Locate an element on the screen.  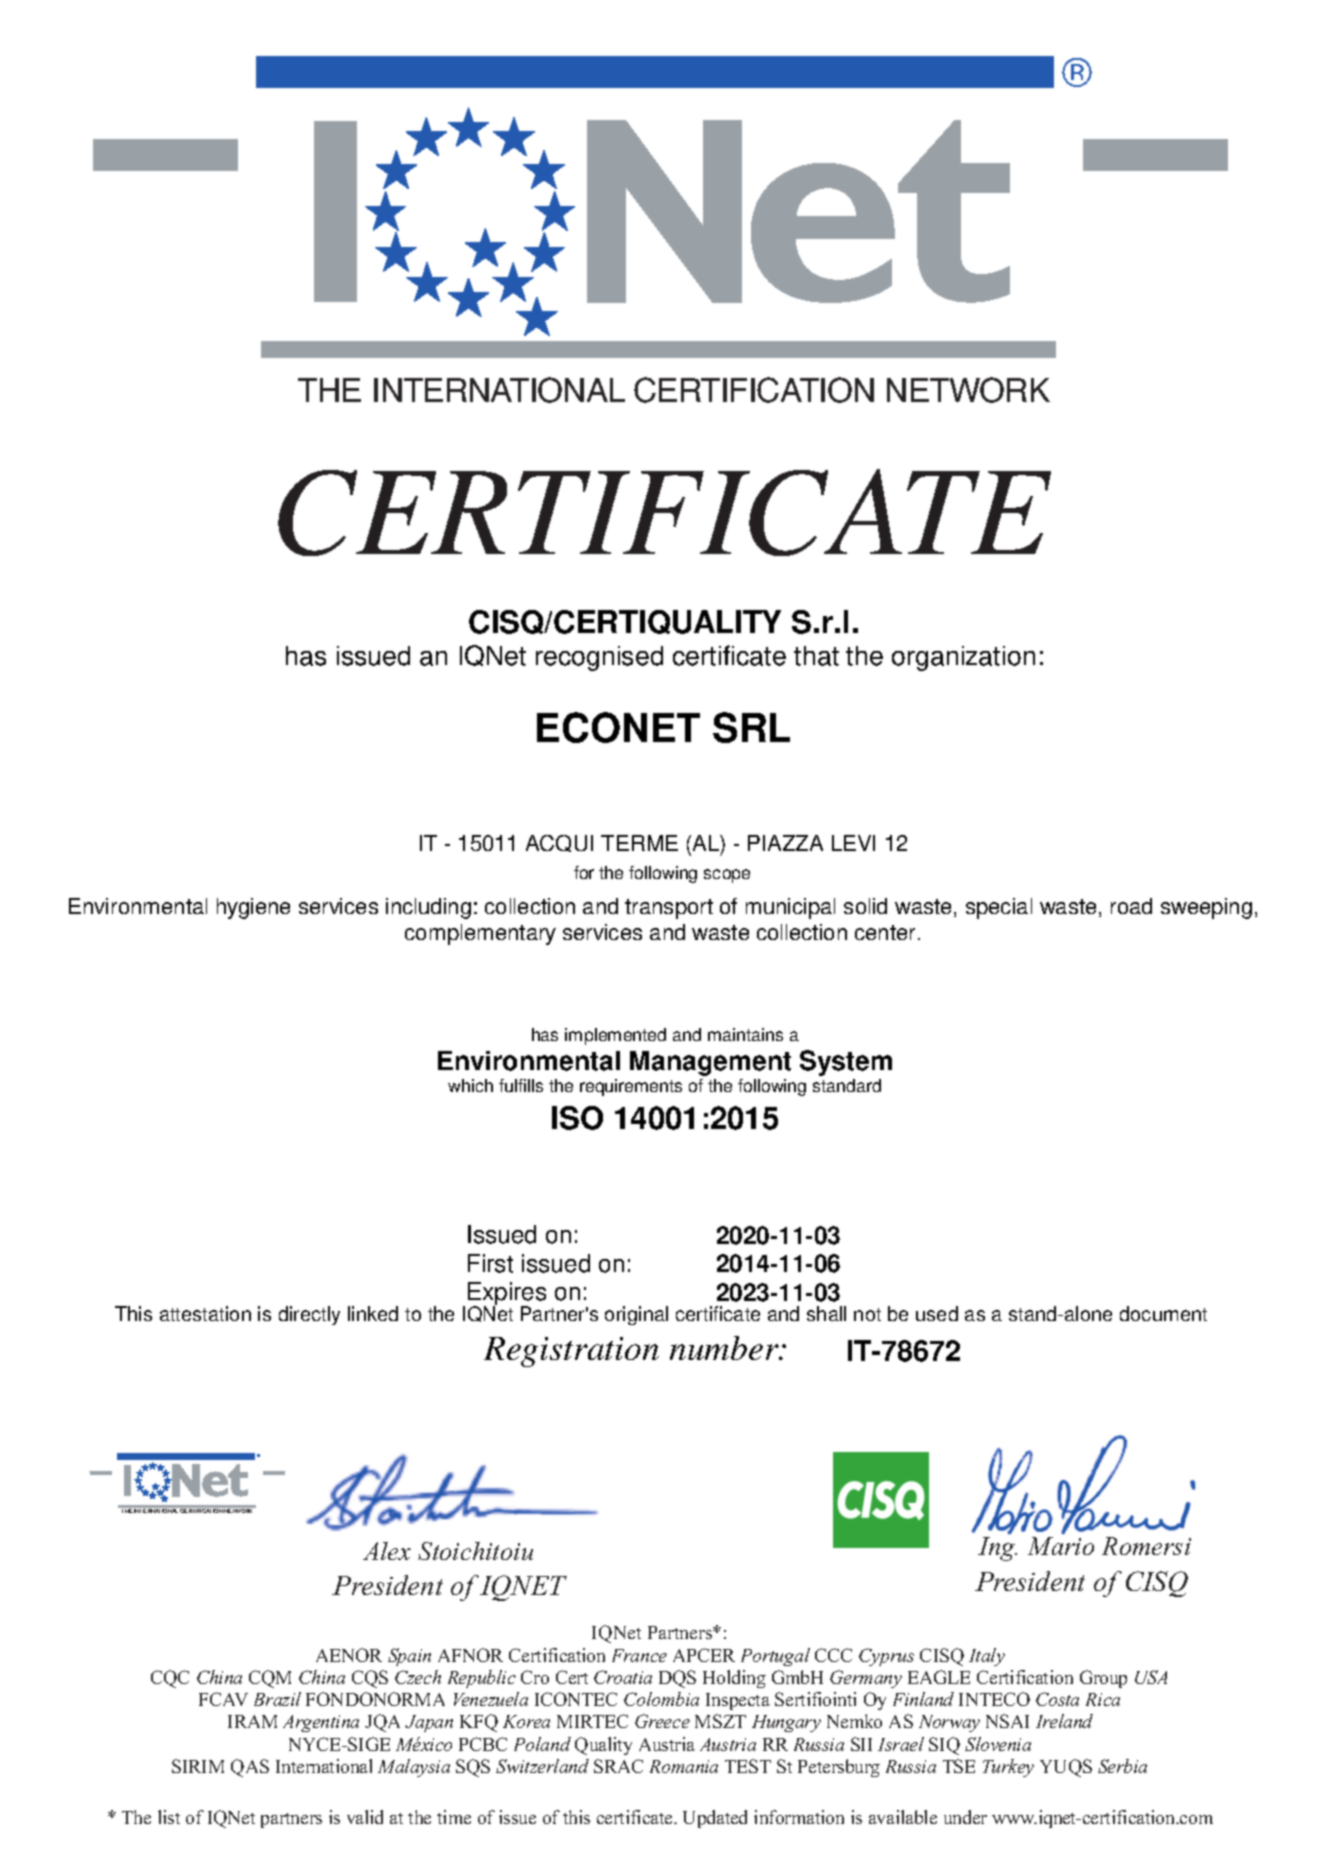
recognised is located at coordinates (599, 658).
